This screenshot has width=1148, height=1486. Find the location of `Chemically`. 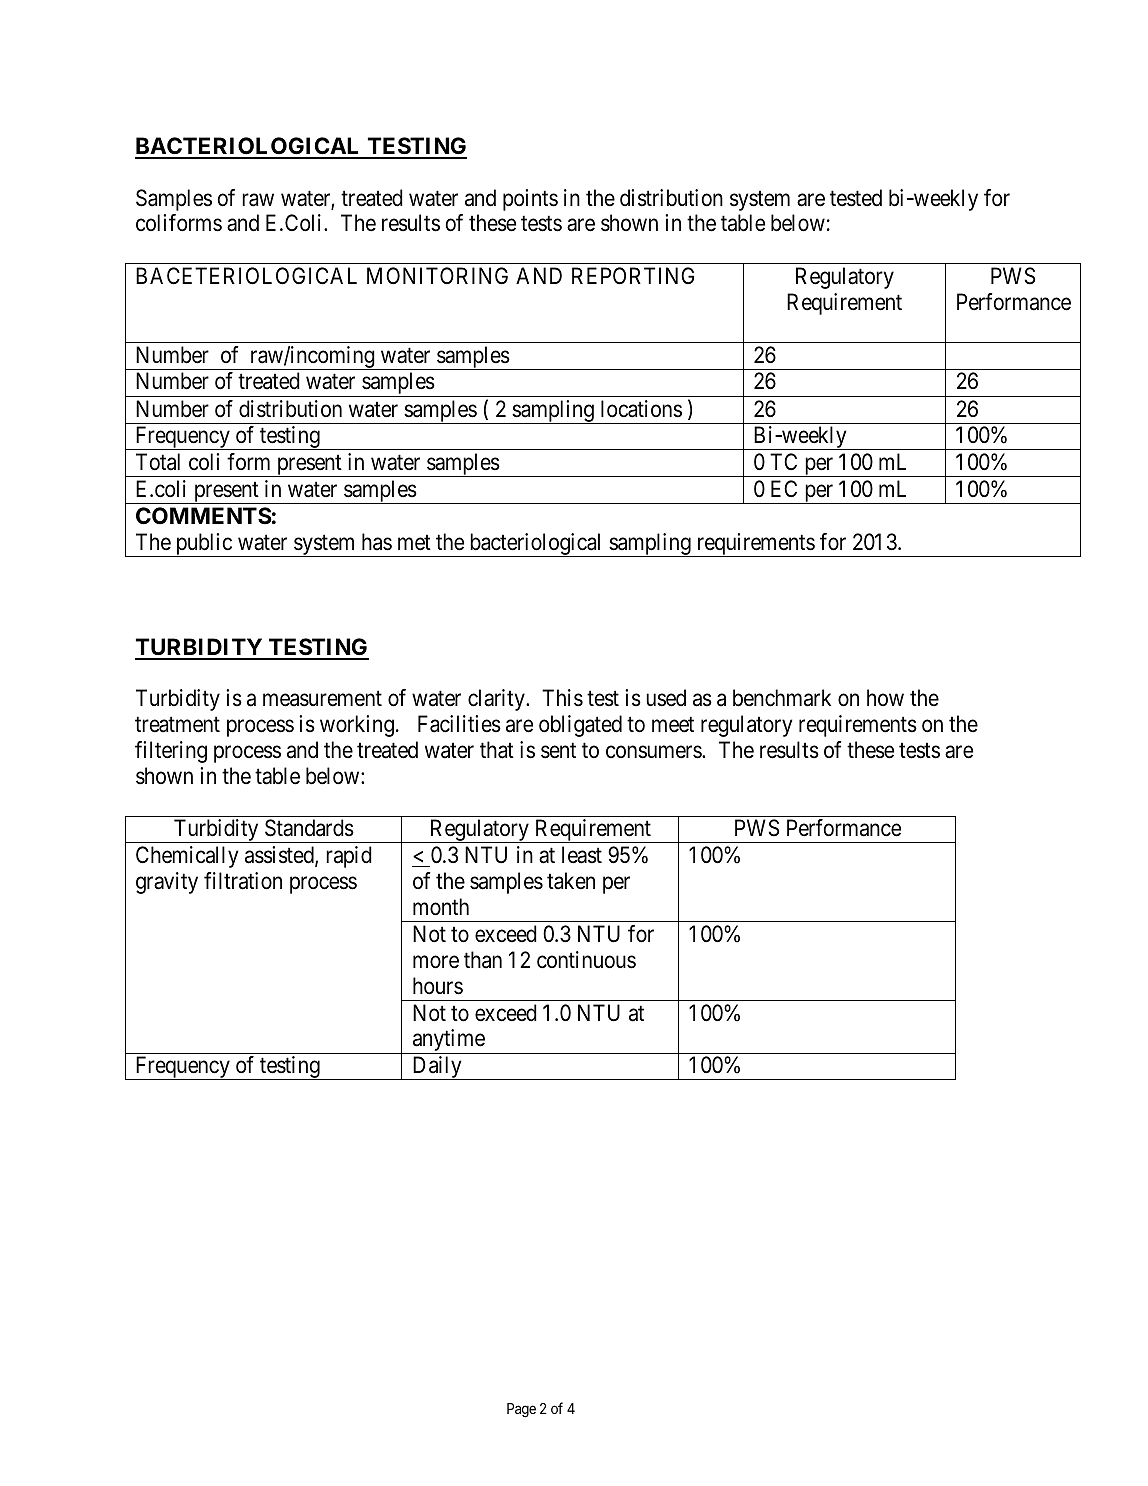

Chemically is located at coordinates (187, 857).
